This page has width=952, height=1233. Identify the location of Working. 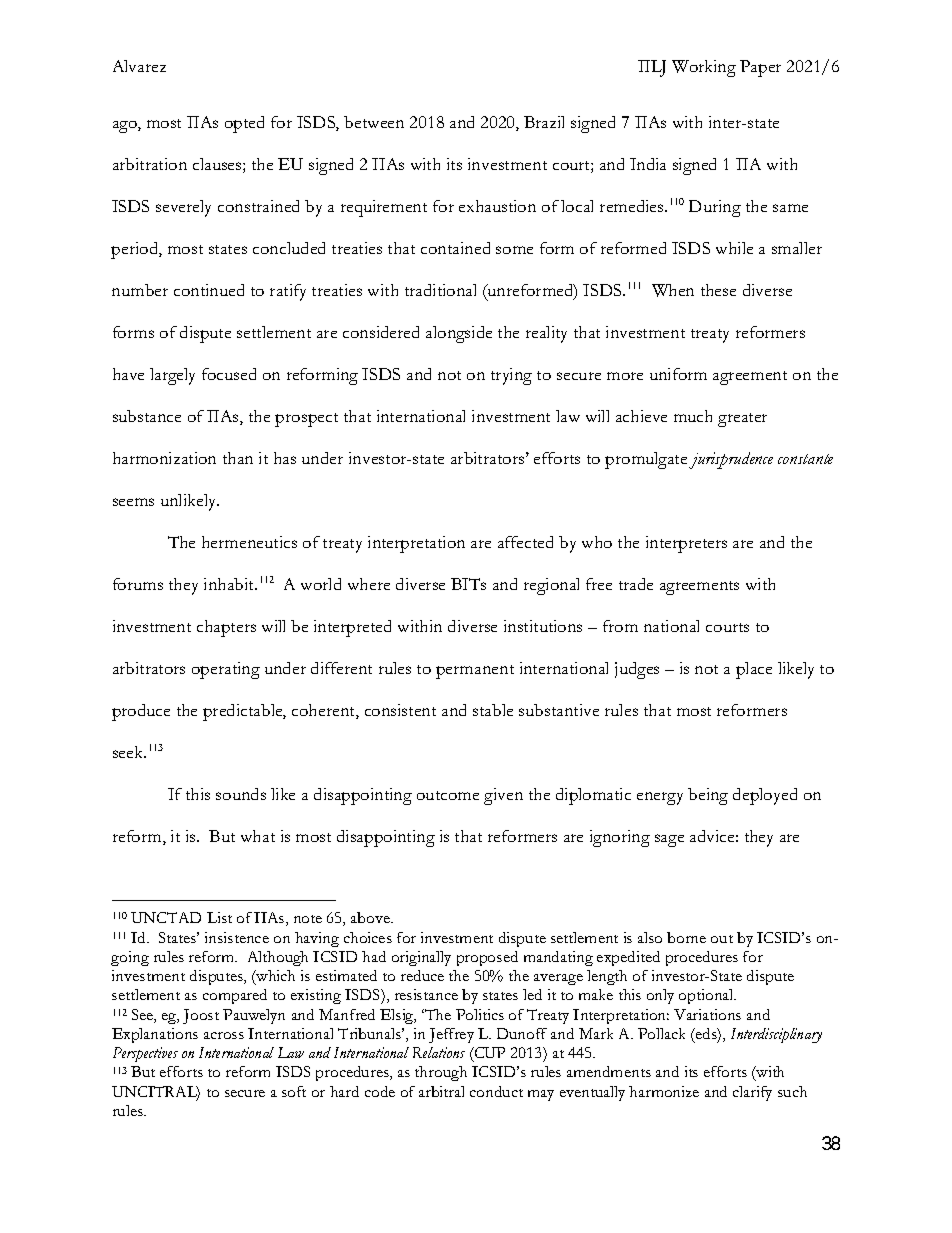
(704, 68).
